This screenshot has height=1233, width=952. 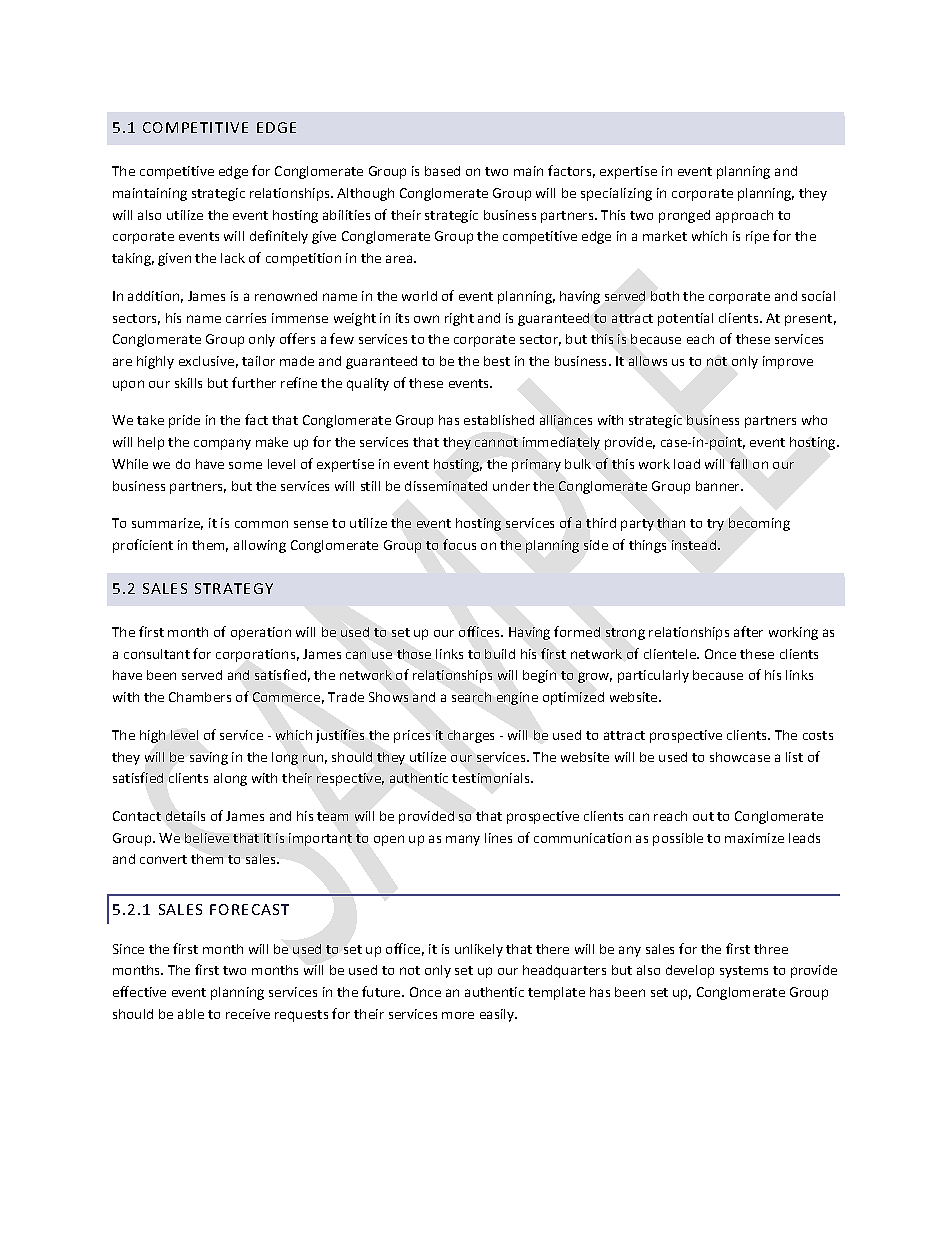 What do you see at coordinates (234, 588) in the screenshot?
I see `STRATEGY` at bounding box center [234, 588].
